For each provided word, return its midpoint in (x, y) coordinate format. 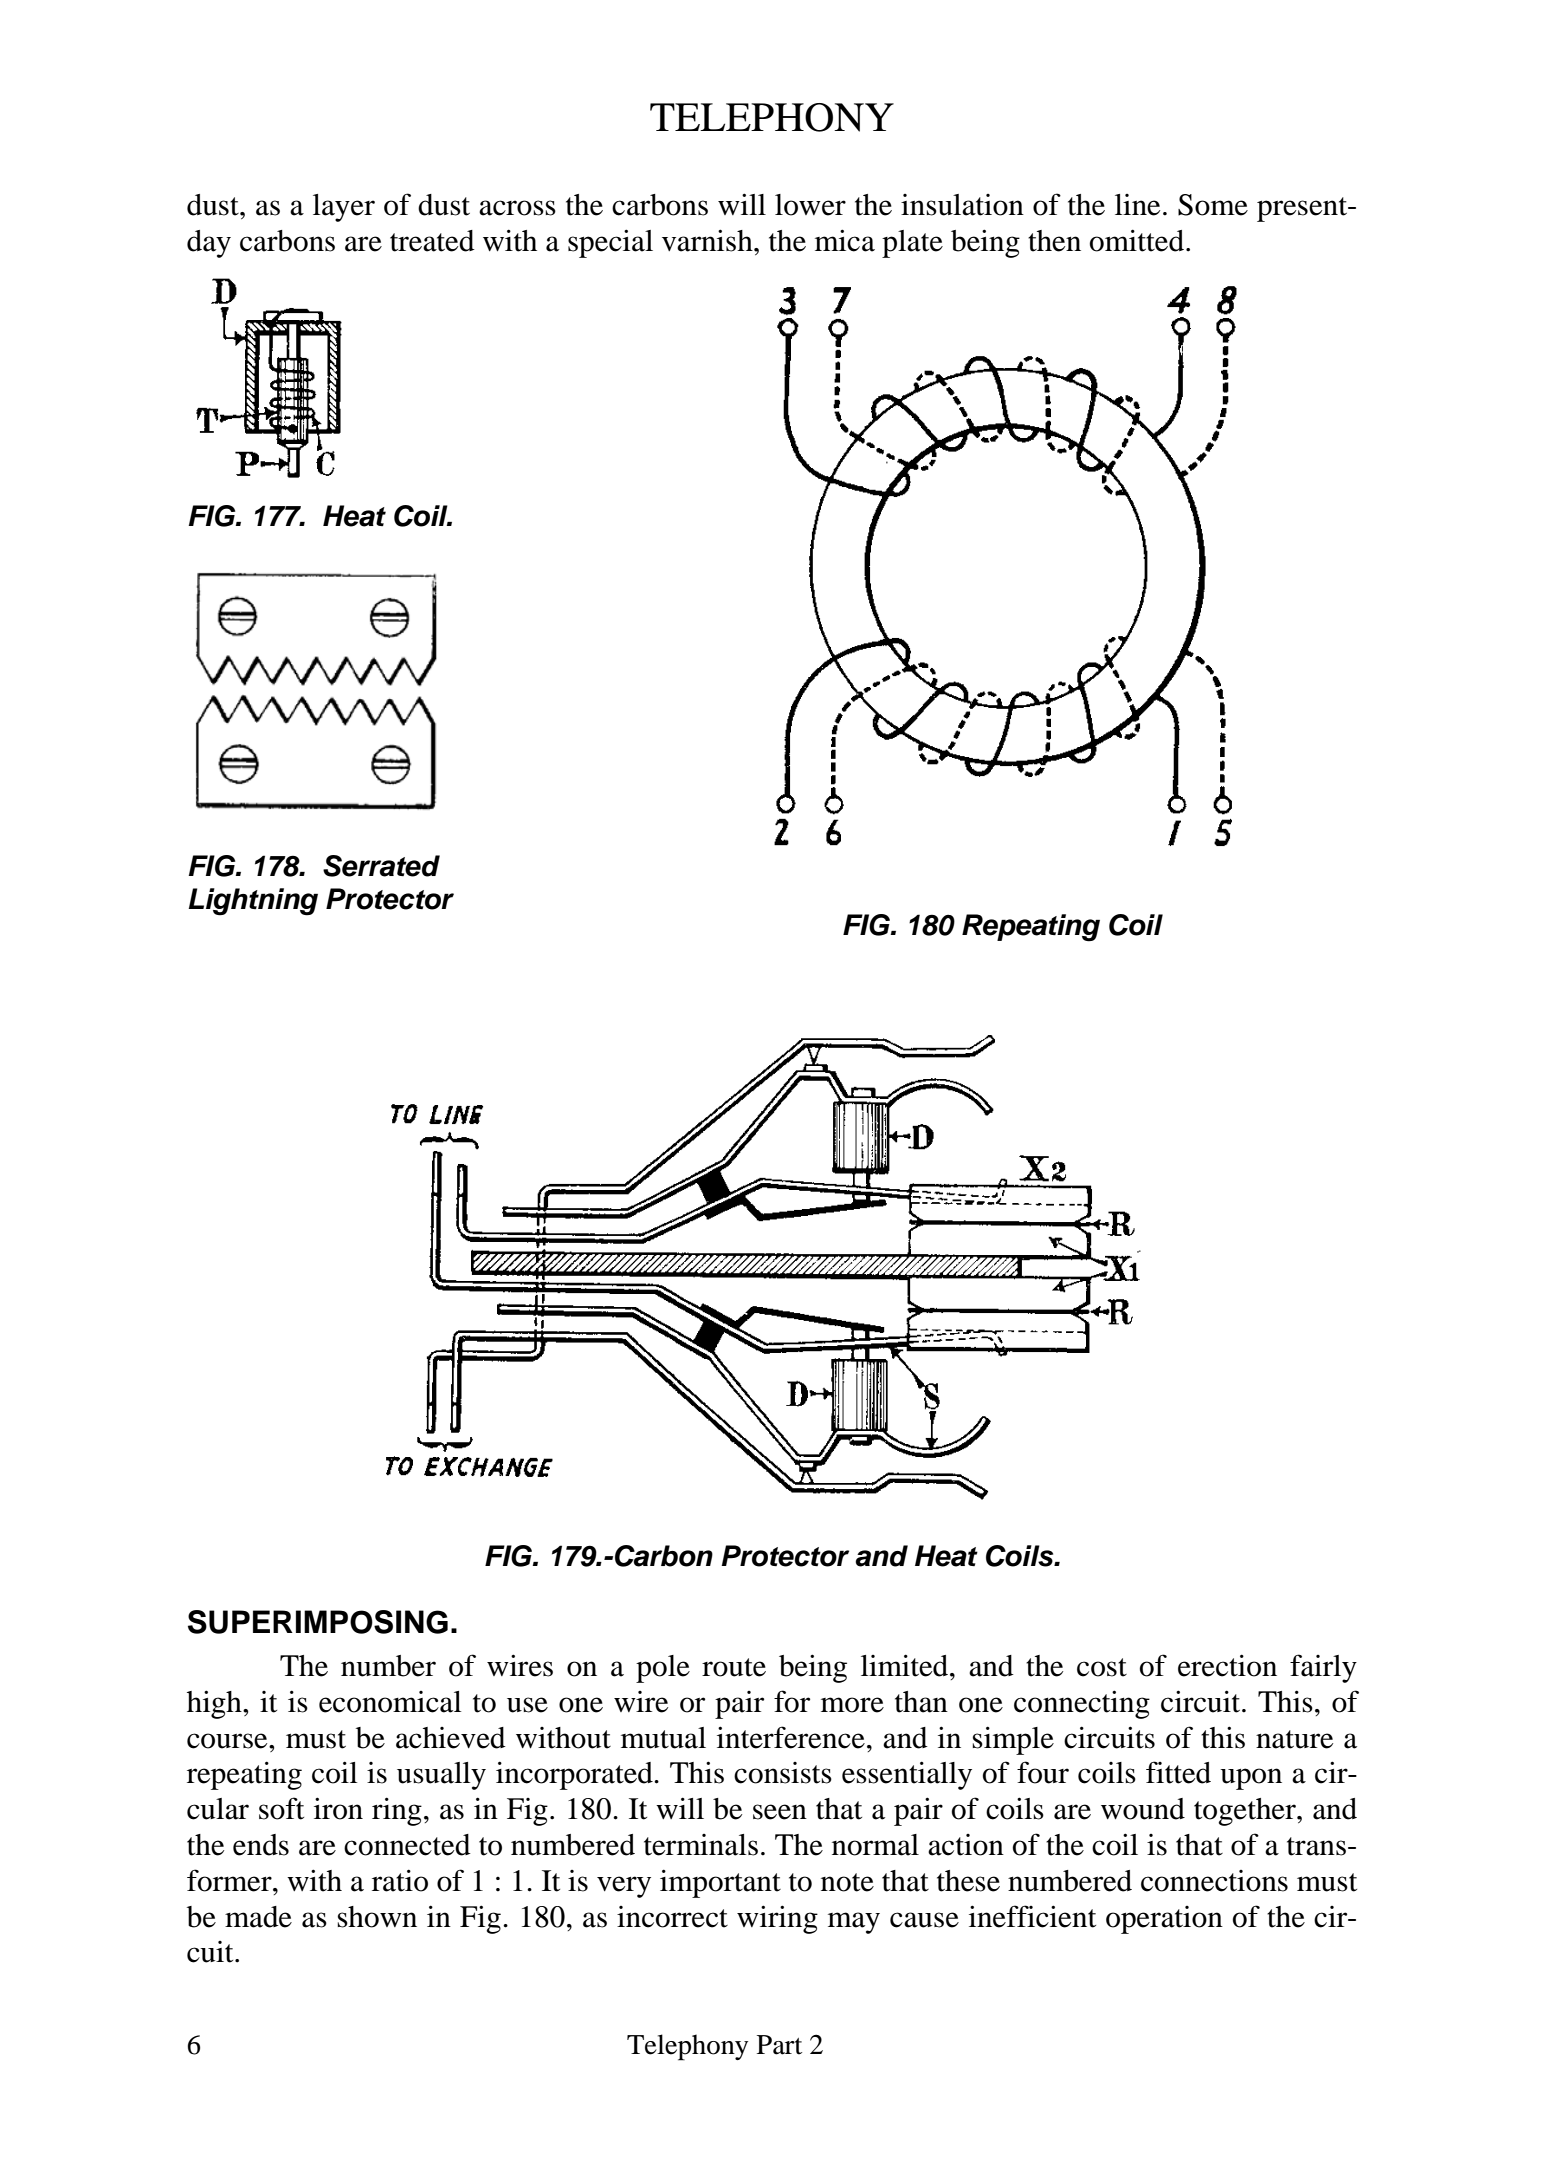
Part (779, 2045)
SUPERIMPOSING (318, 1622)
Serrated (381, 866)
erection (1227, 1665)
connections (1214, 1881)
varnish (708, 240)
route (734, 1667)
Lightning (253, 902)
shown (377, 1917)
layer (344, 208)
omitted (1138, 240)
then (1054, 241)
